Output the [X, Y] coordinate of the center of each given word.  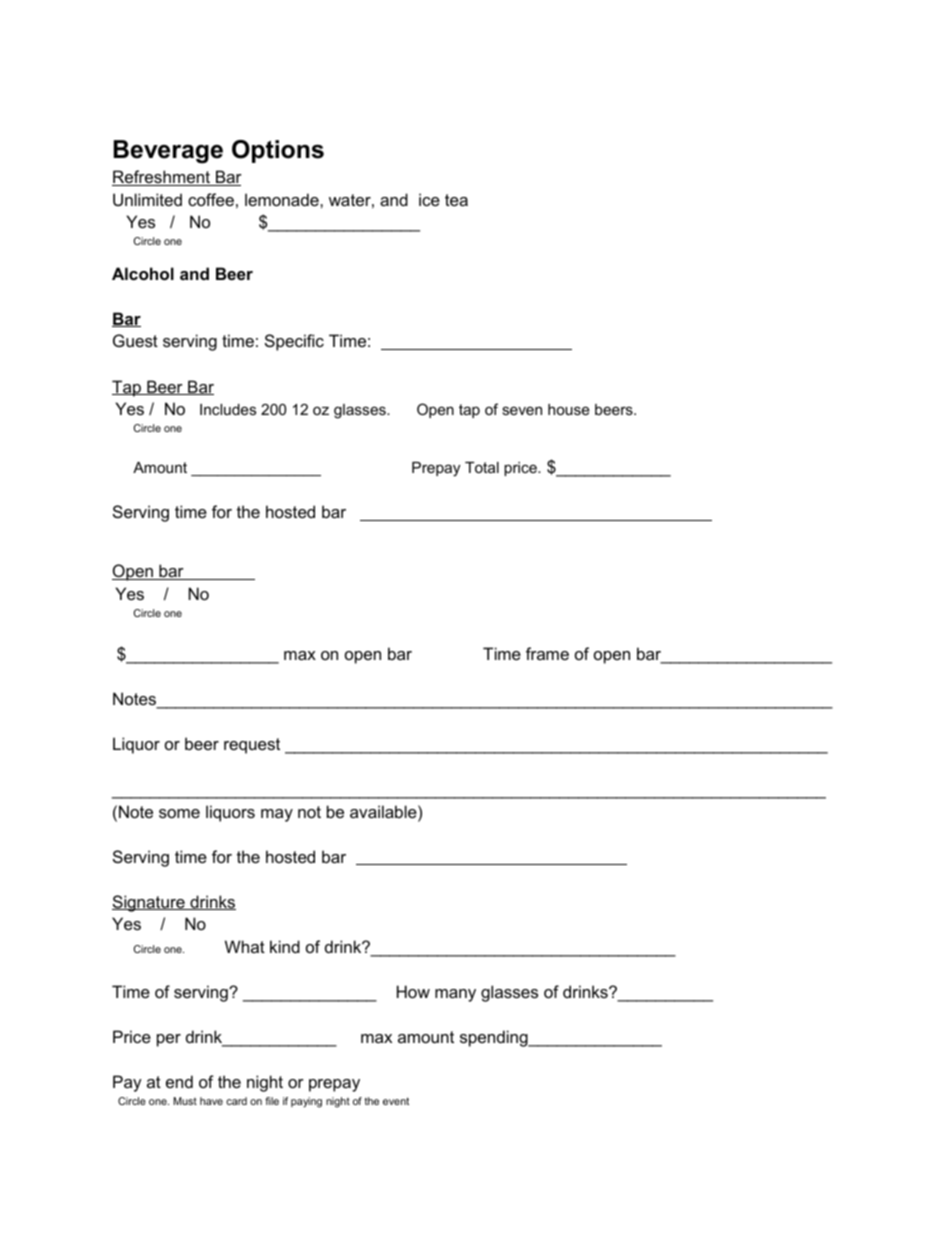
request [252, 746]
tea [456, 200]
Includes [228, 409]
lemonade [283, 199]
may [277, 815]
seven [522, 410]
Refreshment [162, 178]
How [413, 991]
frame [547, 653]
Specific [294, 342]
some [179, 813]
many [455, 995]
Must [185, 1101]
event [396, 1101]
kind [285, 946]
